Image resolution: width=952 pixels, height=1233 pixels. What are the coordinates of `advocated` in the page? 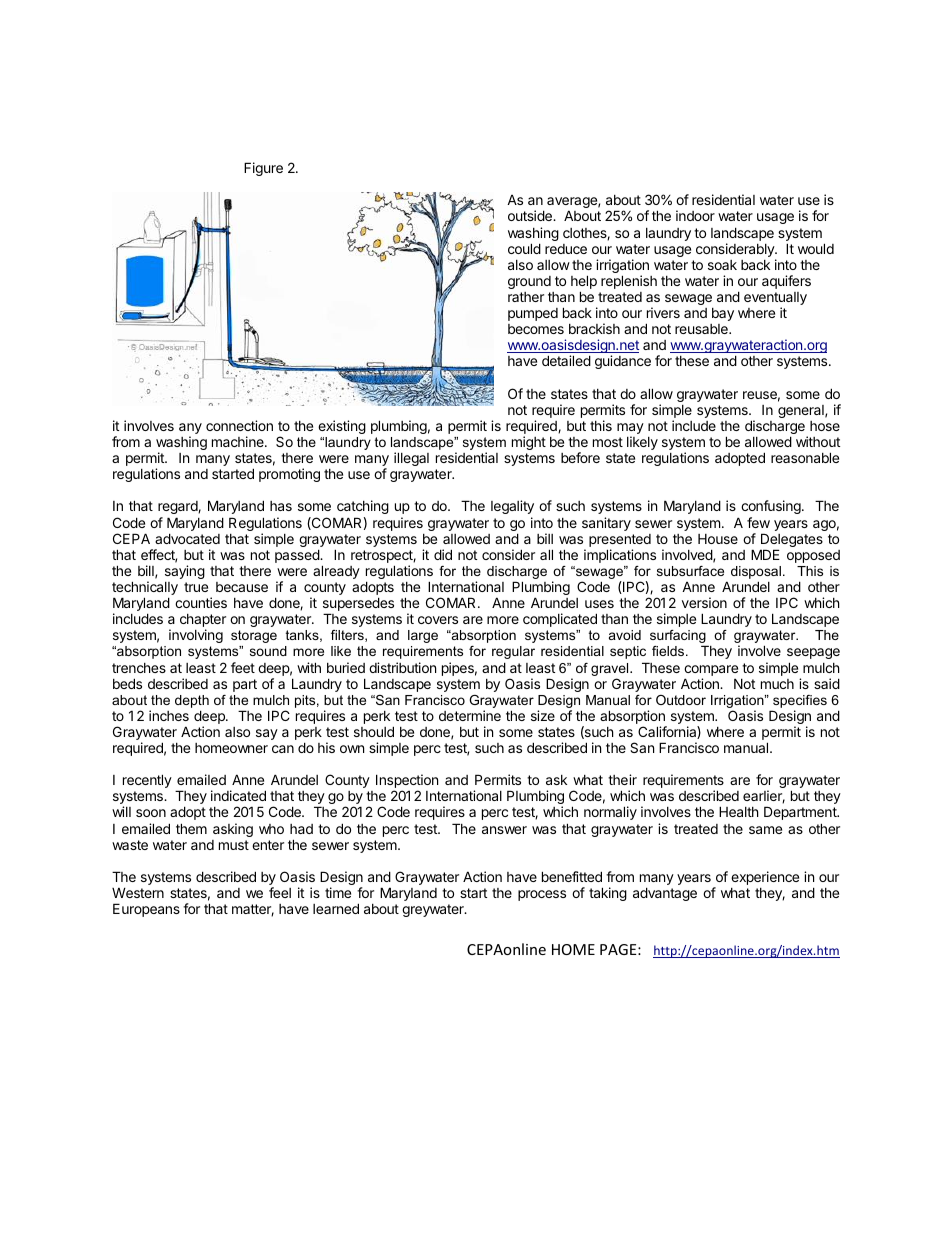 It's located at (187, 538).
